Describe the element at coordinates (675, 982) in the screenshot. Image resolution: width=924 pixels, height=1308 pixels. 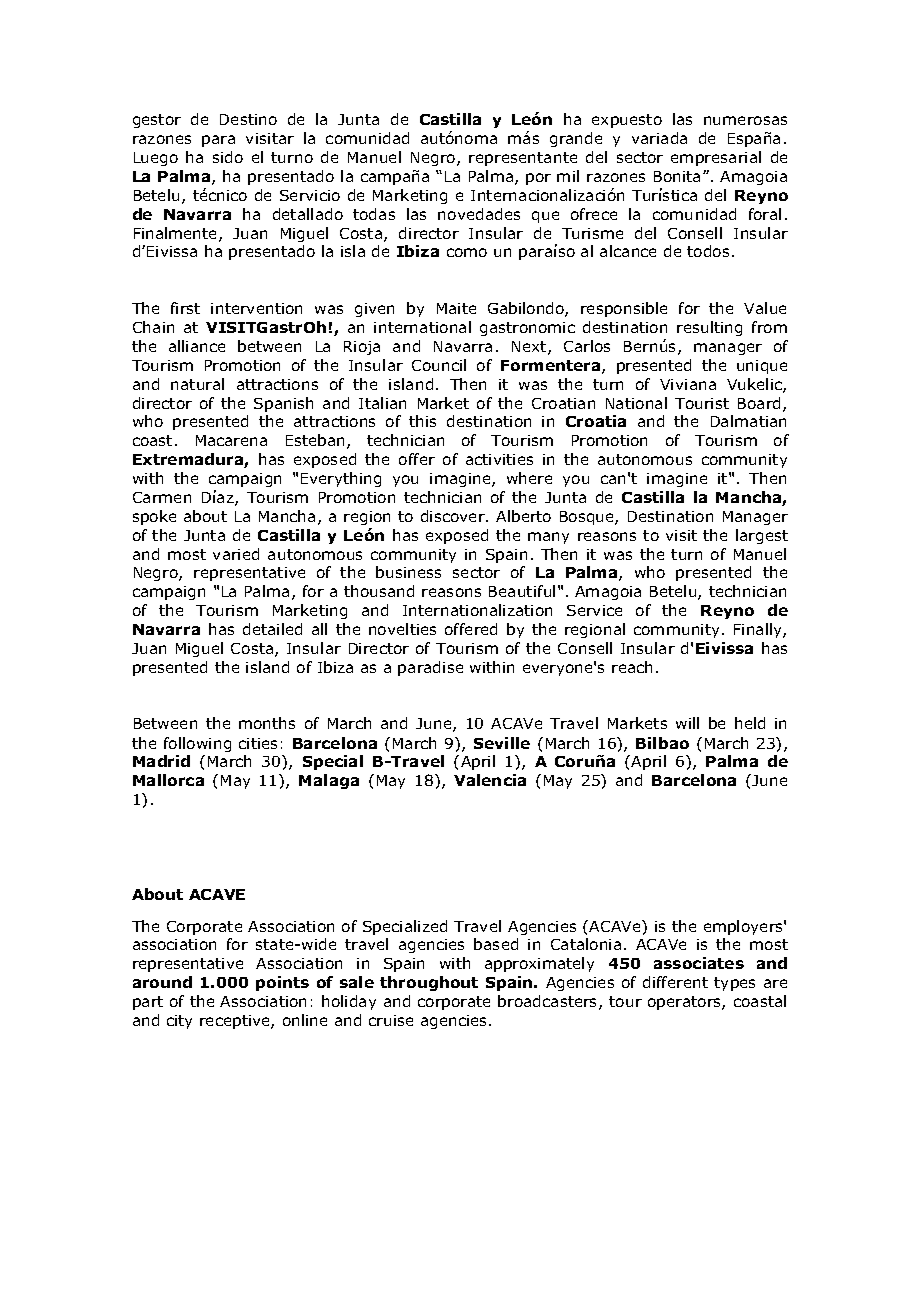
I see `different` at that location.
